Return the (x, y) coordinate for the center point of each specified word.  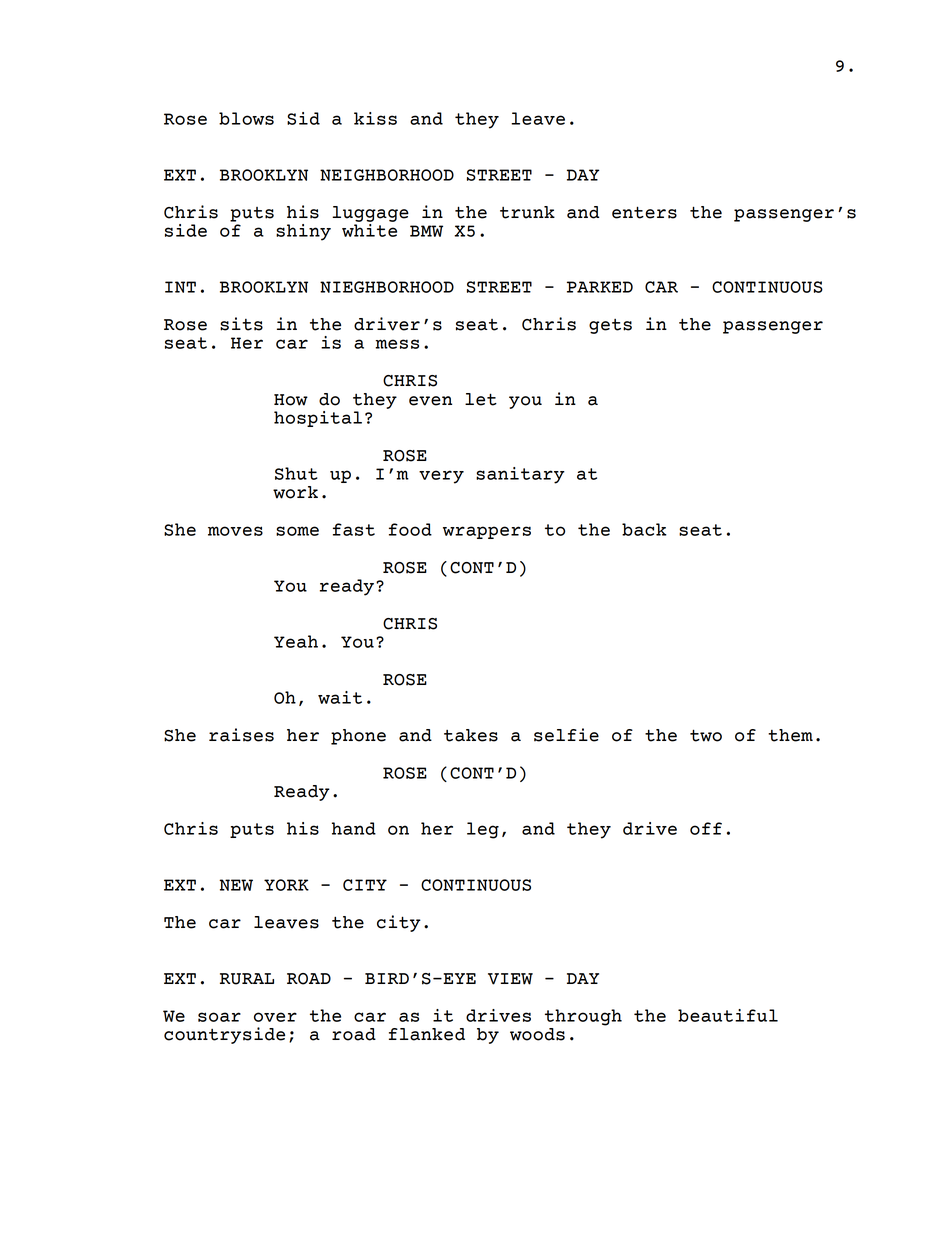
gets (610, 326)
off (706, 828)
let (481, 399)
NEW (236, 885)
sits (241, 324)
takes (471, 735)
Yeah (296, 641)
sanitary (520, 475)
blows (246, 118)
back (644, 529)
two (706, 735)
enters (644, 212)
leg (483, 830)
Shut (296, 473)
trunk (527, 212)
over (275, 1017)
